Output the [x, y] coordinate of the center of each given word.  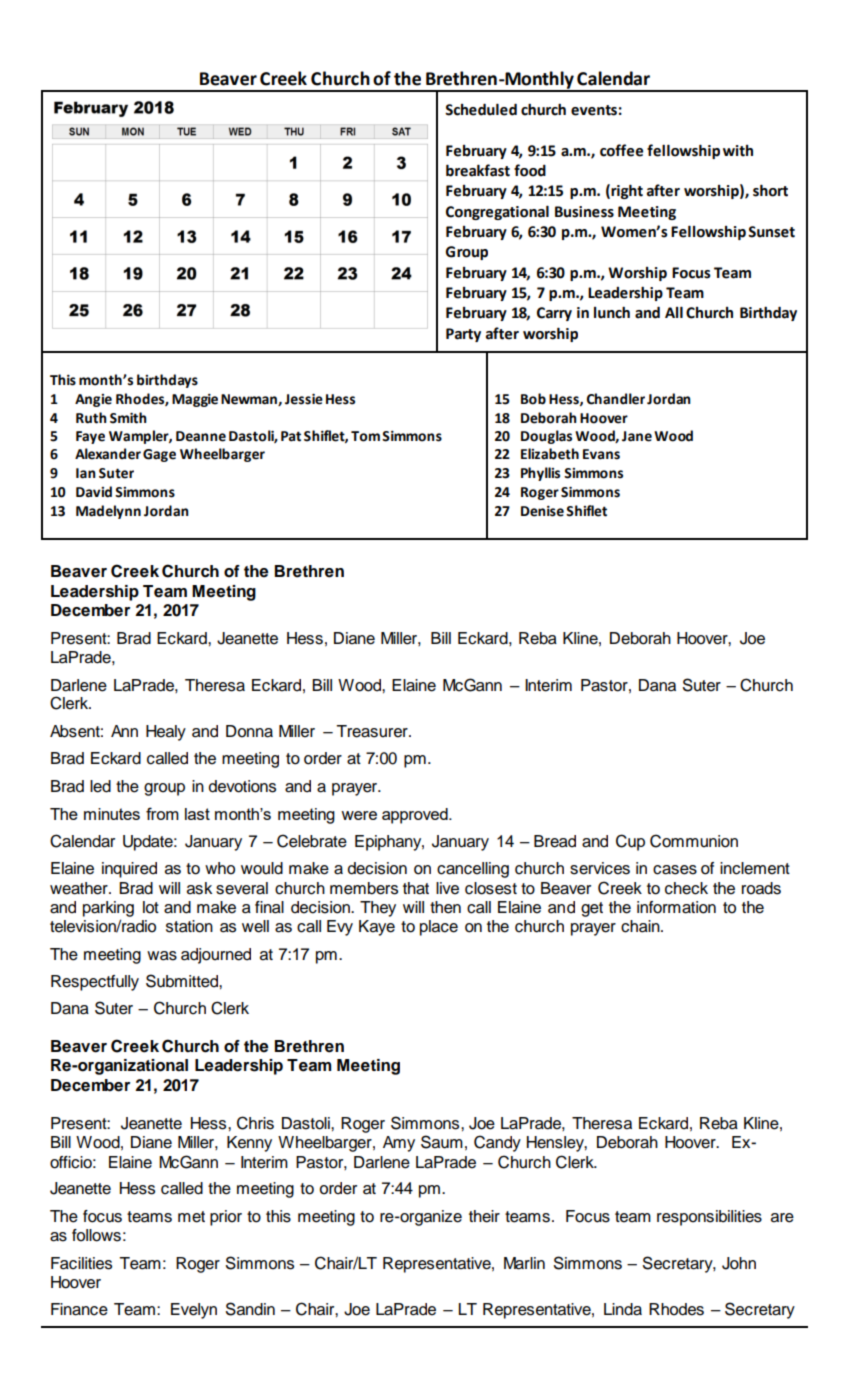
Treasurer [373, 731]
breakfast [478, 170]
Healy [166, 733]
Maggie [195, 400]
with [738, 151]
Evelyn [194, 1311]
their [484, 1216]
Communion [694, 841]
